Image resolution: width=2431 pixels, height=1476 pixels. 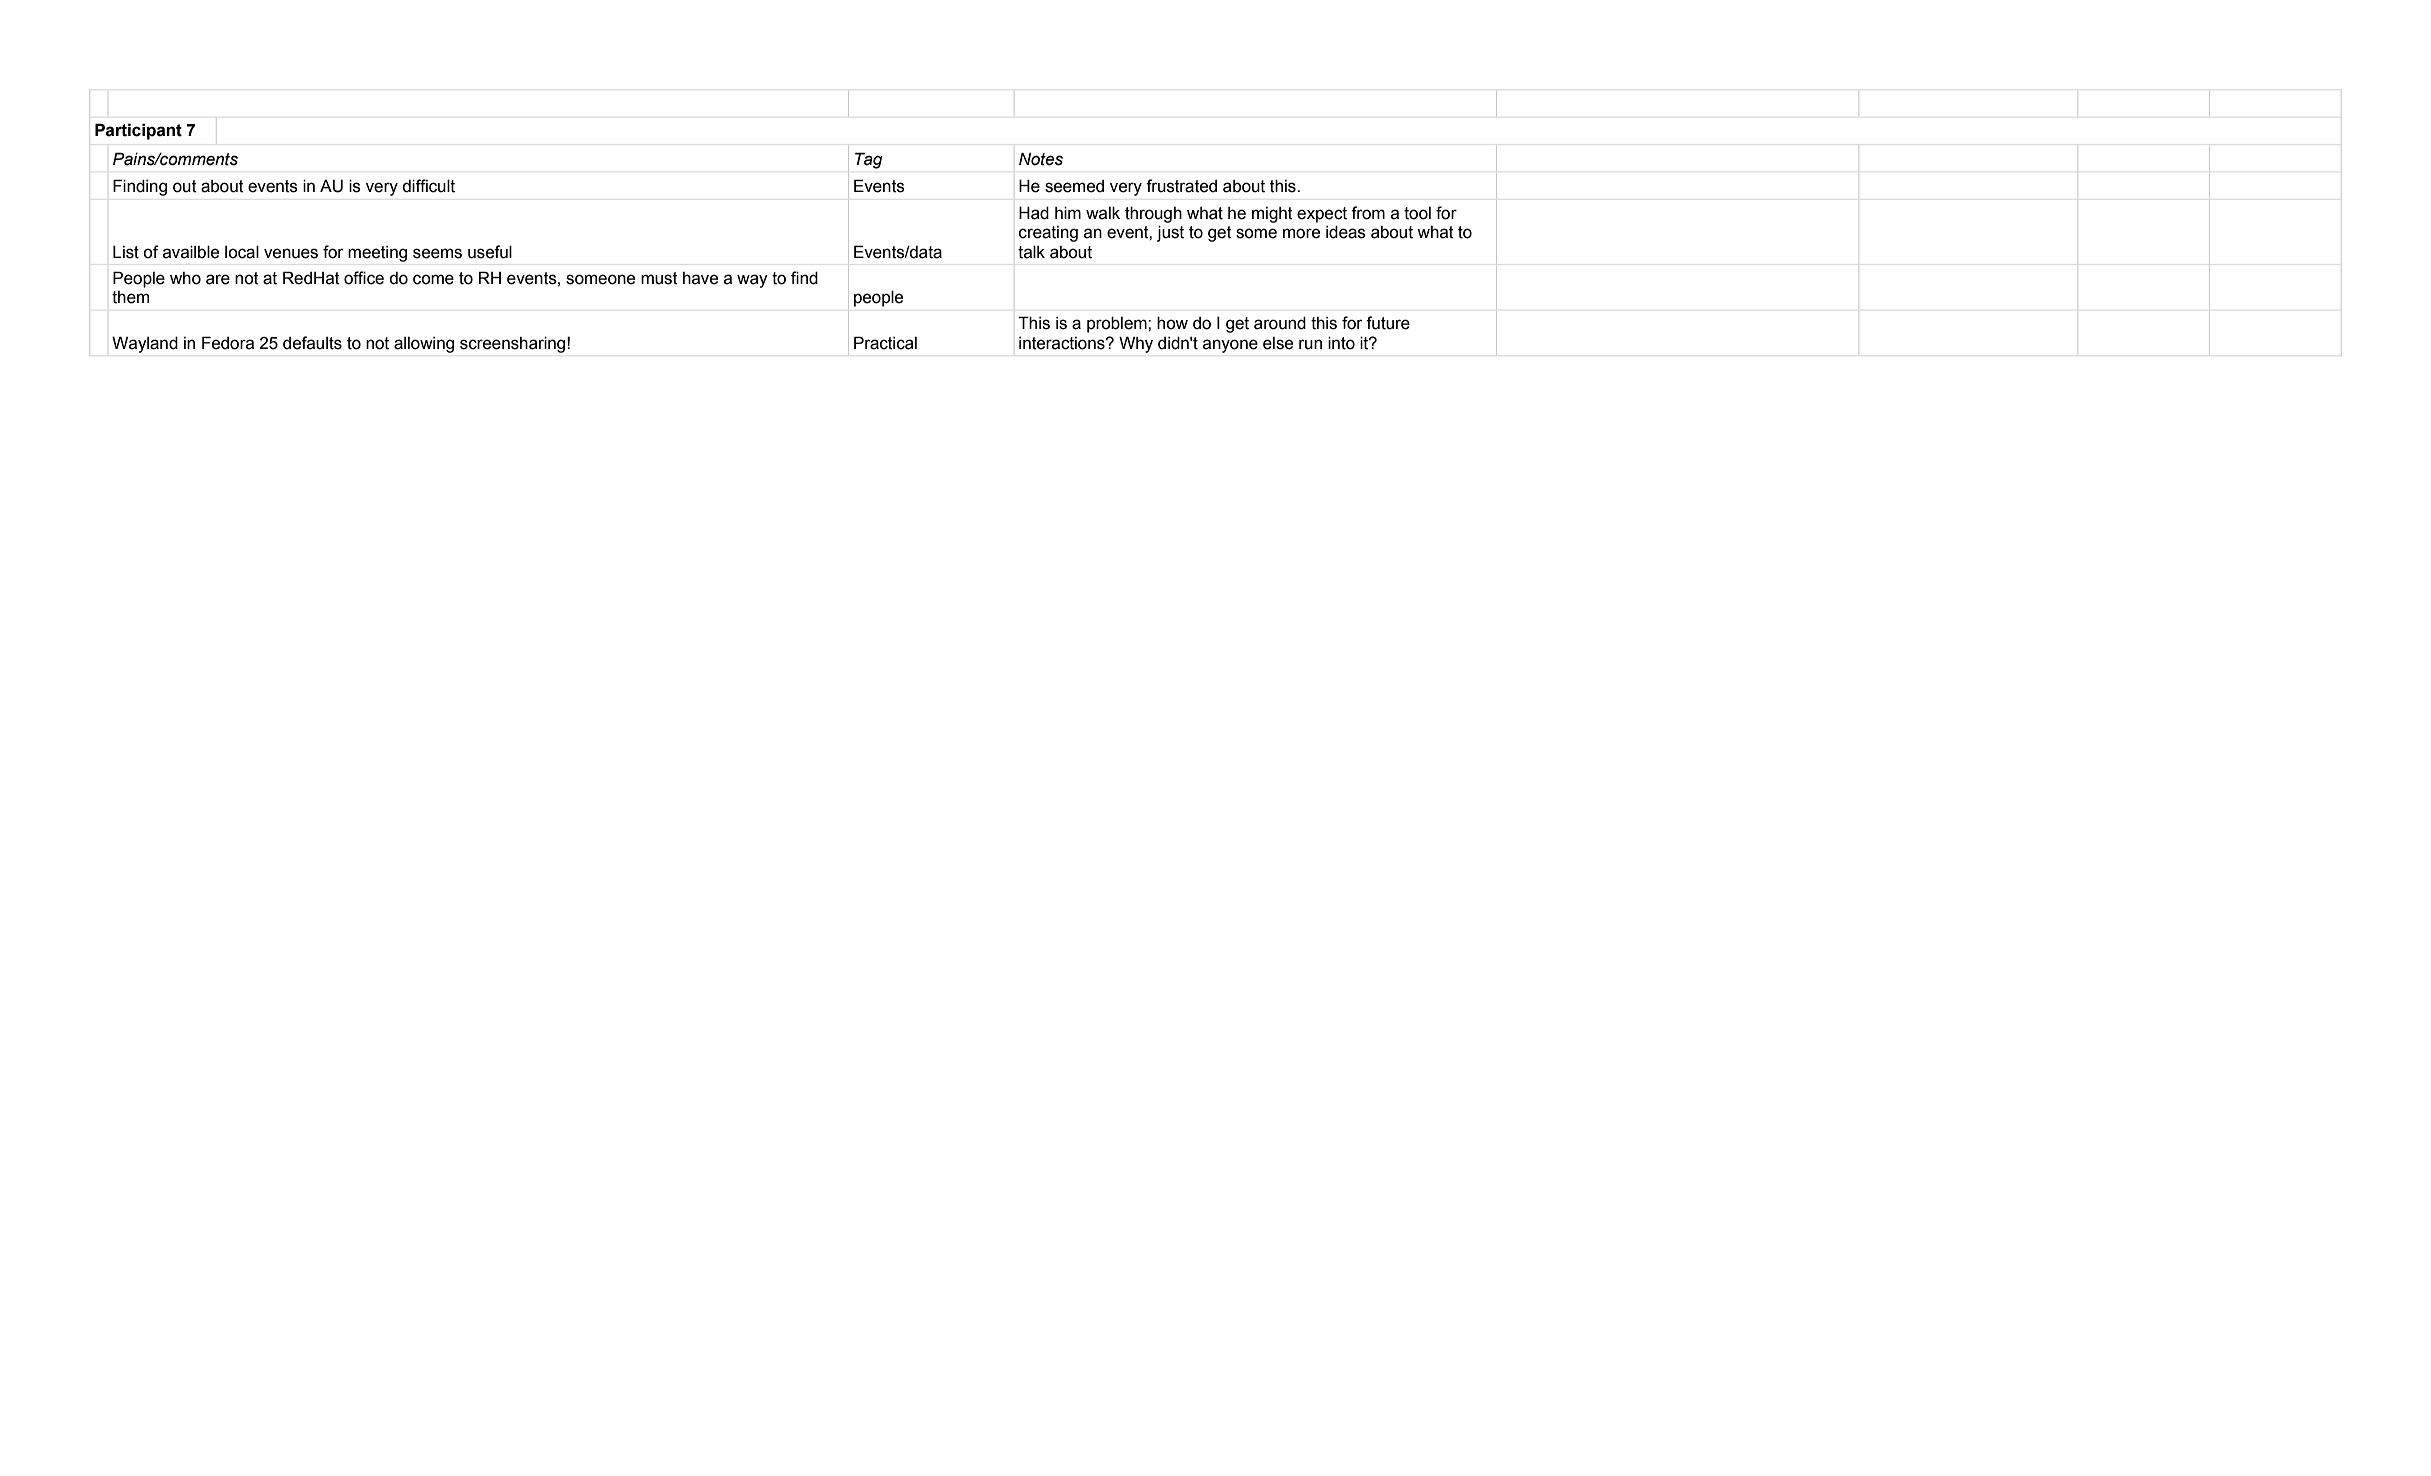 What do you see at coordinates (1041, 159) in the document?
I see `Notes` at bounding box center [1041, 159].
